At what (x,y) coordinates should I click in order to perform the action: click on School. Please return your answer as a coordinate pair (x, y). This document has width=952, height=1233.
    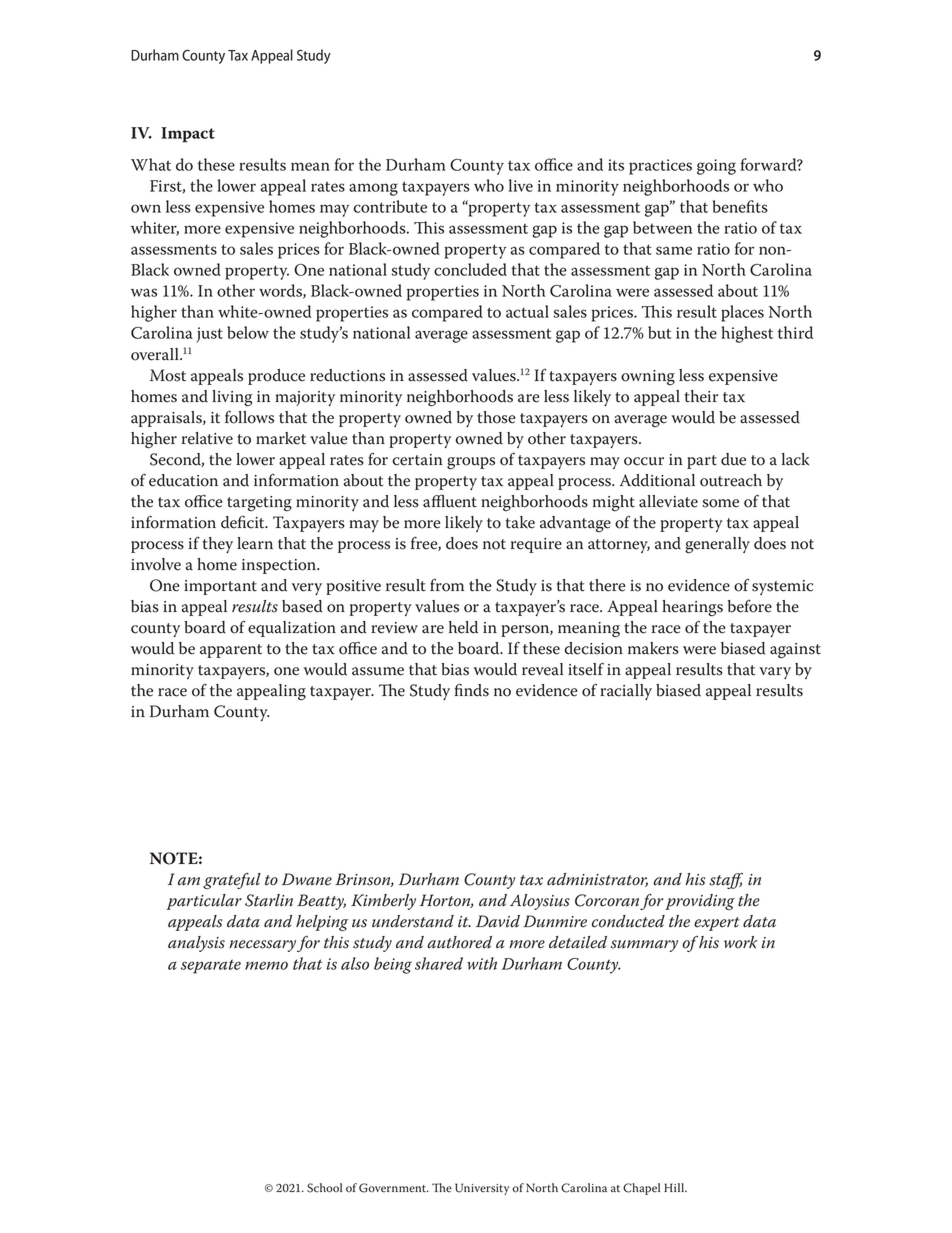
    Looking at the image, I should click on (324, 1188).
